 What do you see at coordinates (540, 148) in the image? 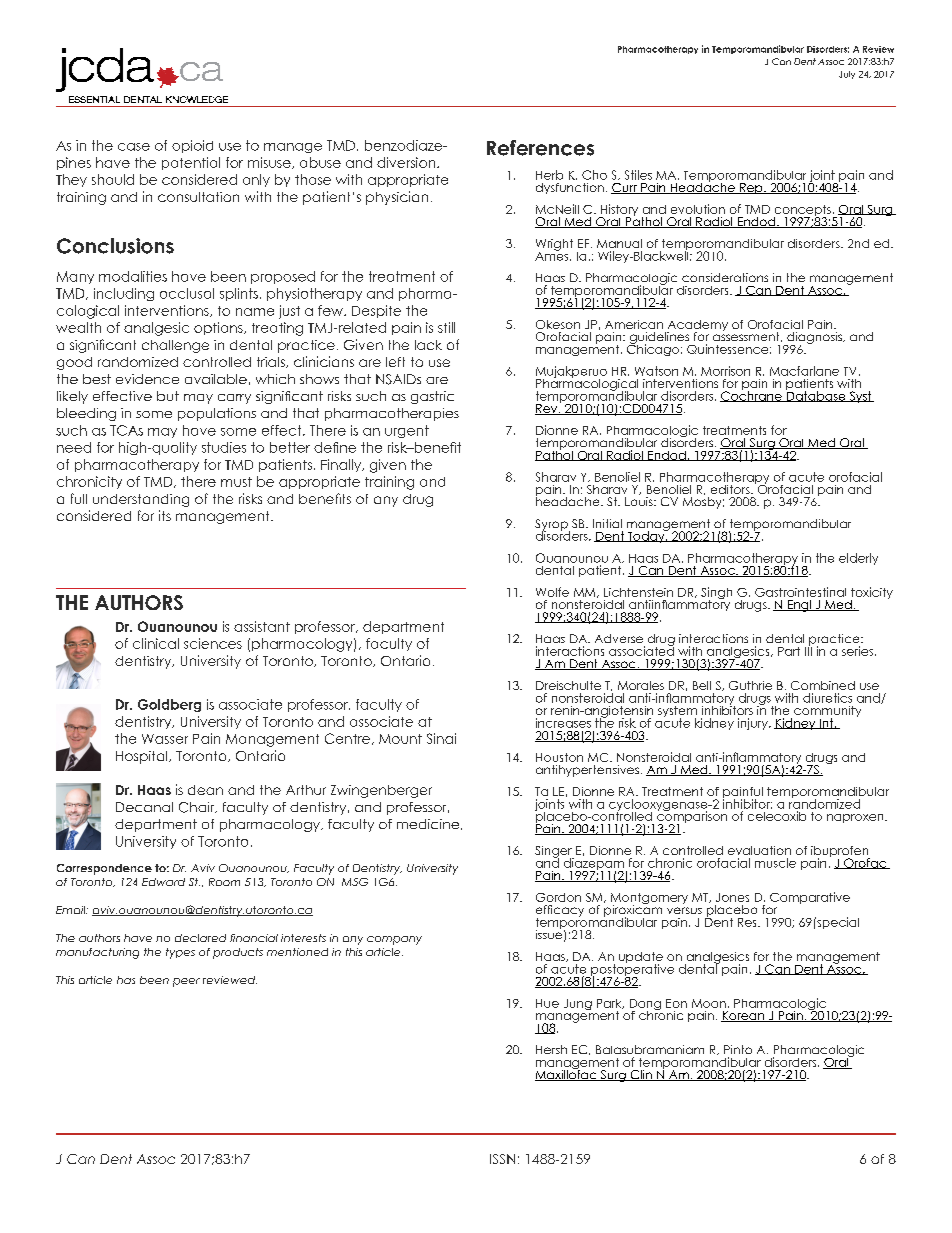
I see `References` at bounding box center [540, 148].
